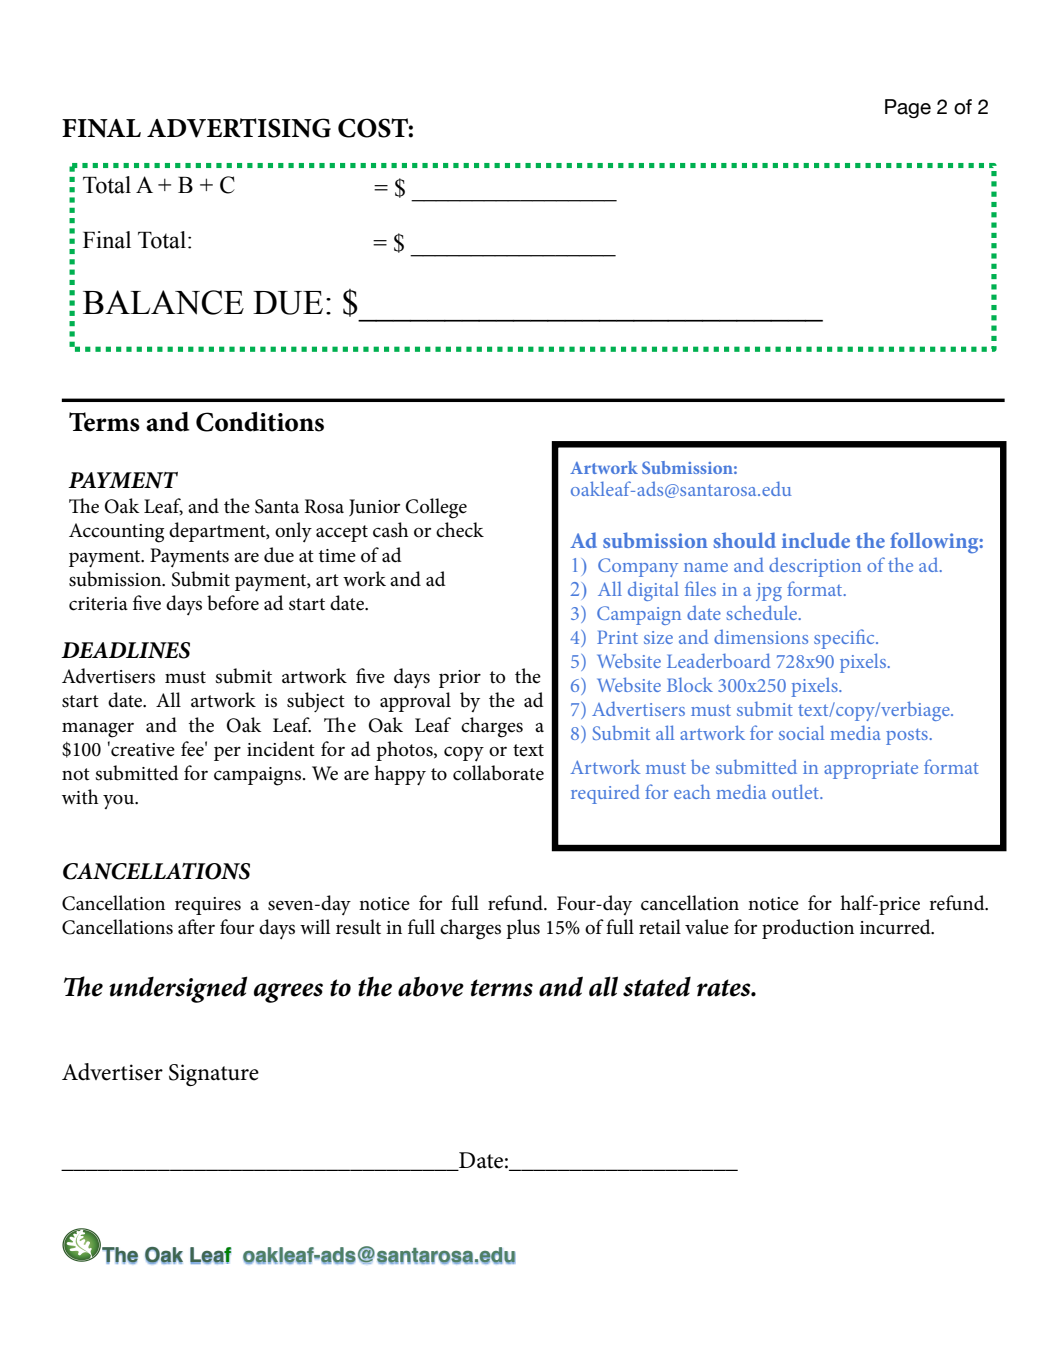  Describe the element at coordinates (233, 603) in the screenshot. I see `before` at that location.
